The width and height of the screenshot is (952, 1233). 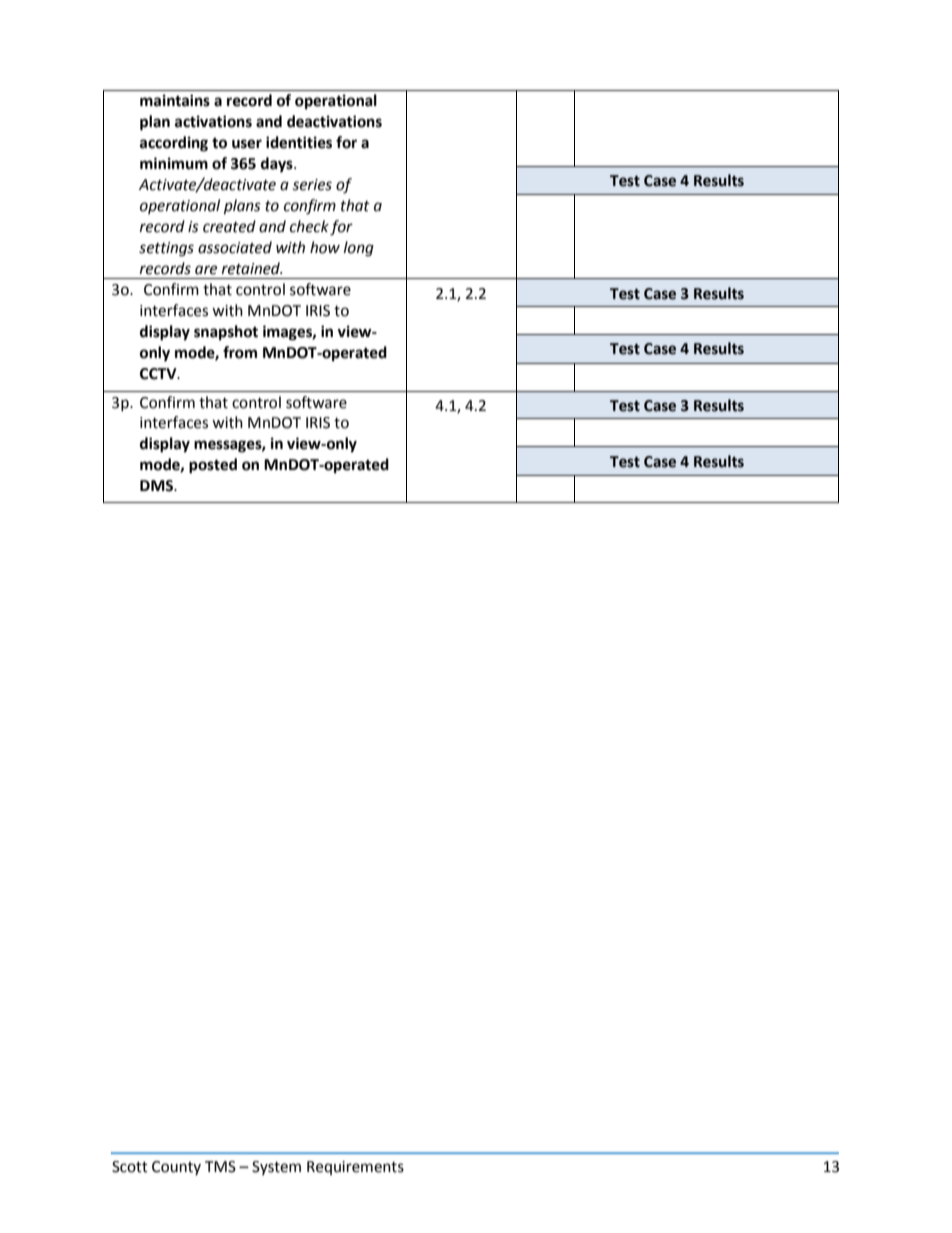 I want to click on series, so click(x=312, y=185).
